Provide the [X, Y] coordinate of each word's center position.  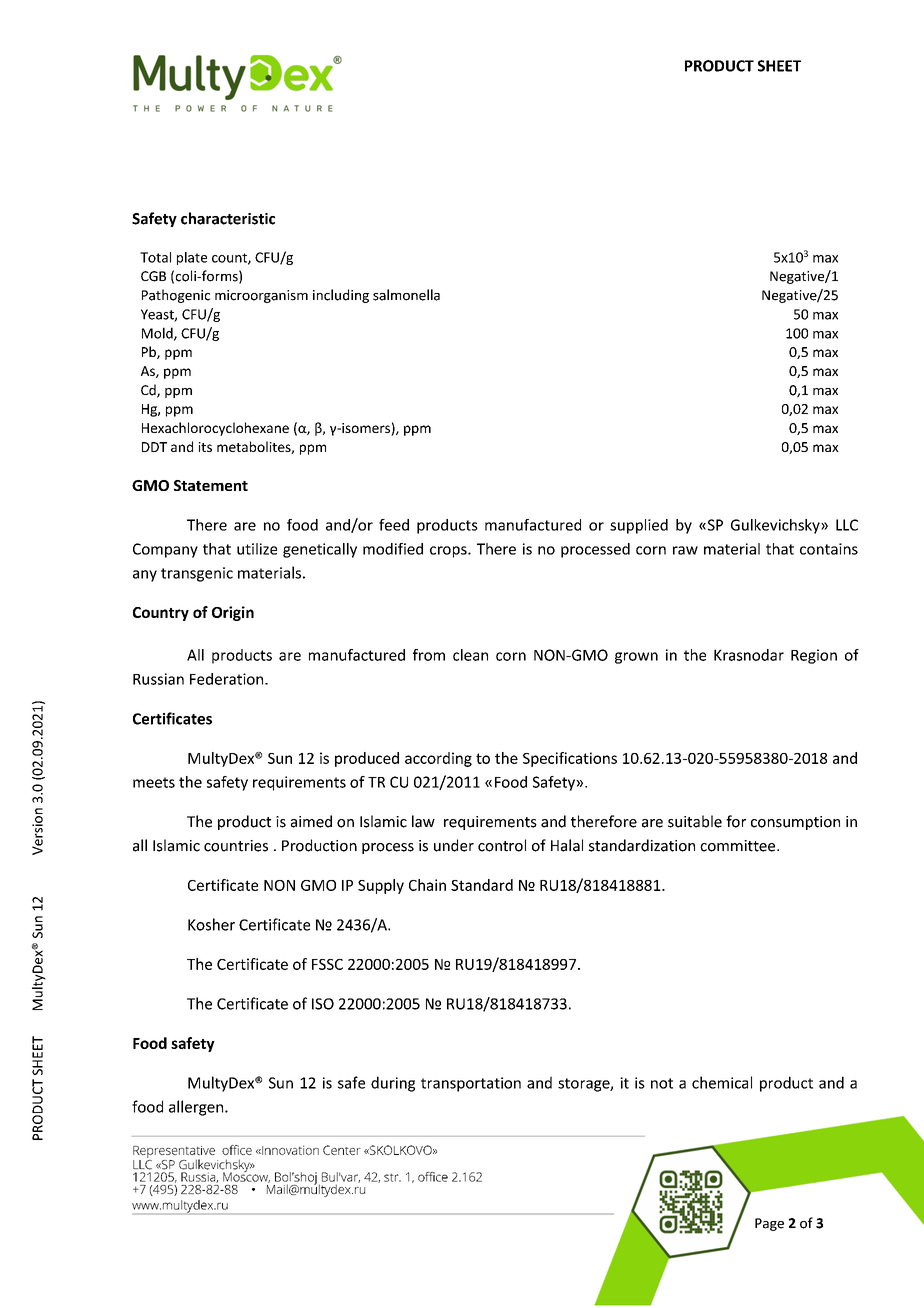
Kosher [211, 924]
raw [685, 550]
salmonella [406, 295]
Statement [211, 485]
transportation [471, 1084]
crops [449, 552]
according [438, 759]
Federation [228, 679]
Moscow [246, 1176]
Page [769, 1224]
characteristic [228, 218]
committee [739, 846]
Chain [427, 885]
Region [814, 656]
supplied [639, 526]
